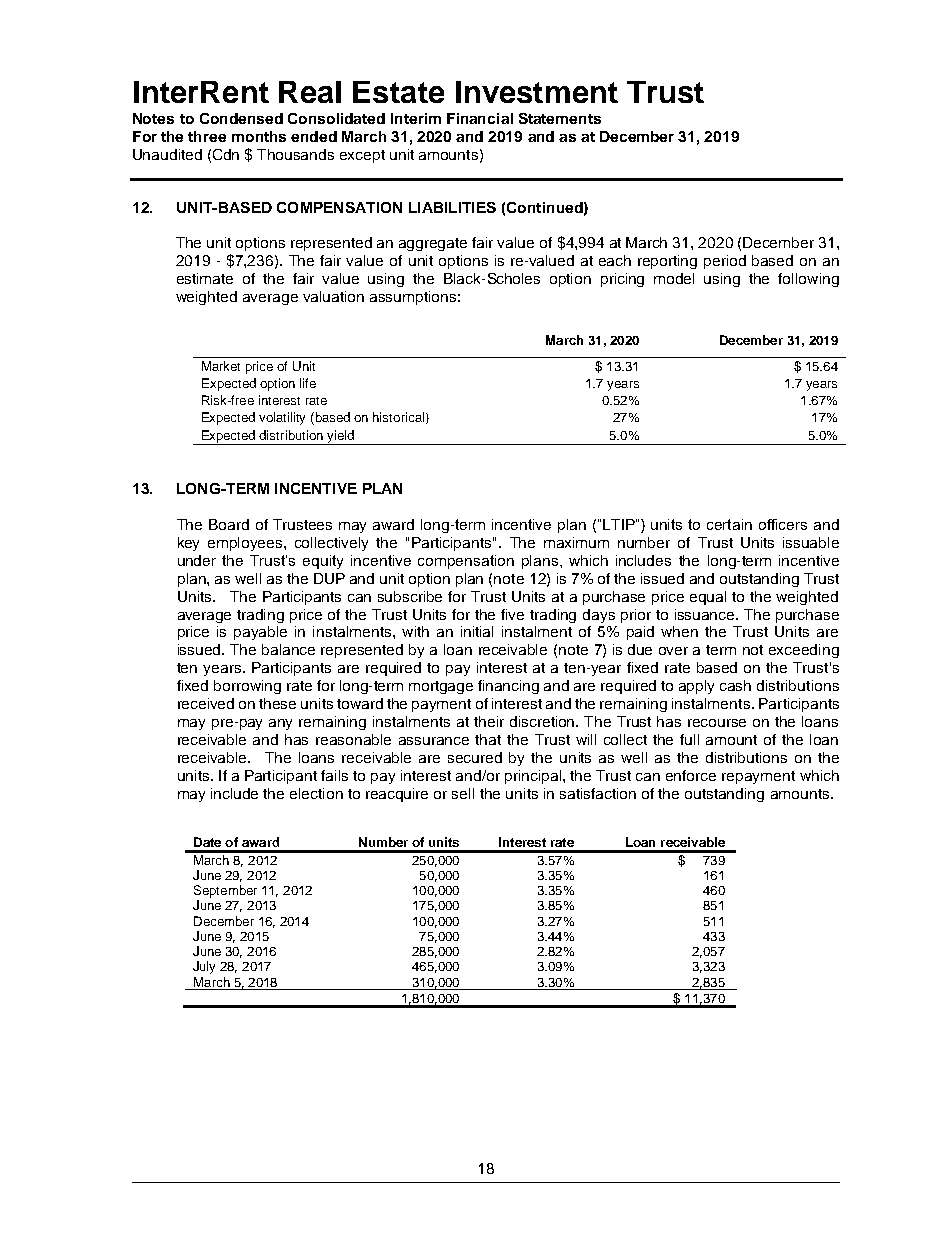 This screenshot has width=952, height=1233. What do you see at coordinates (674, 278) in the screenshot?
I see `model` at bounding box center [674, 278].
